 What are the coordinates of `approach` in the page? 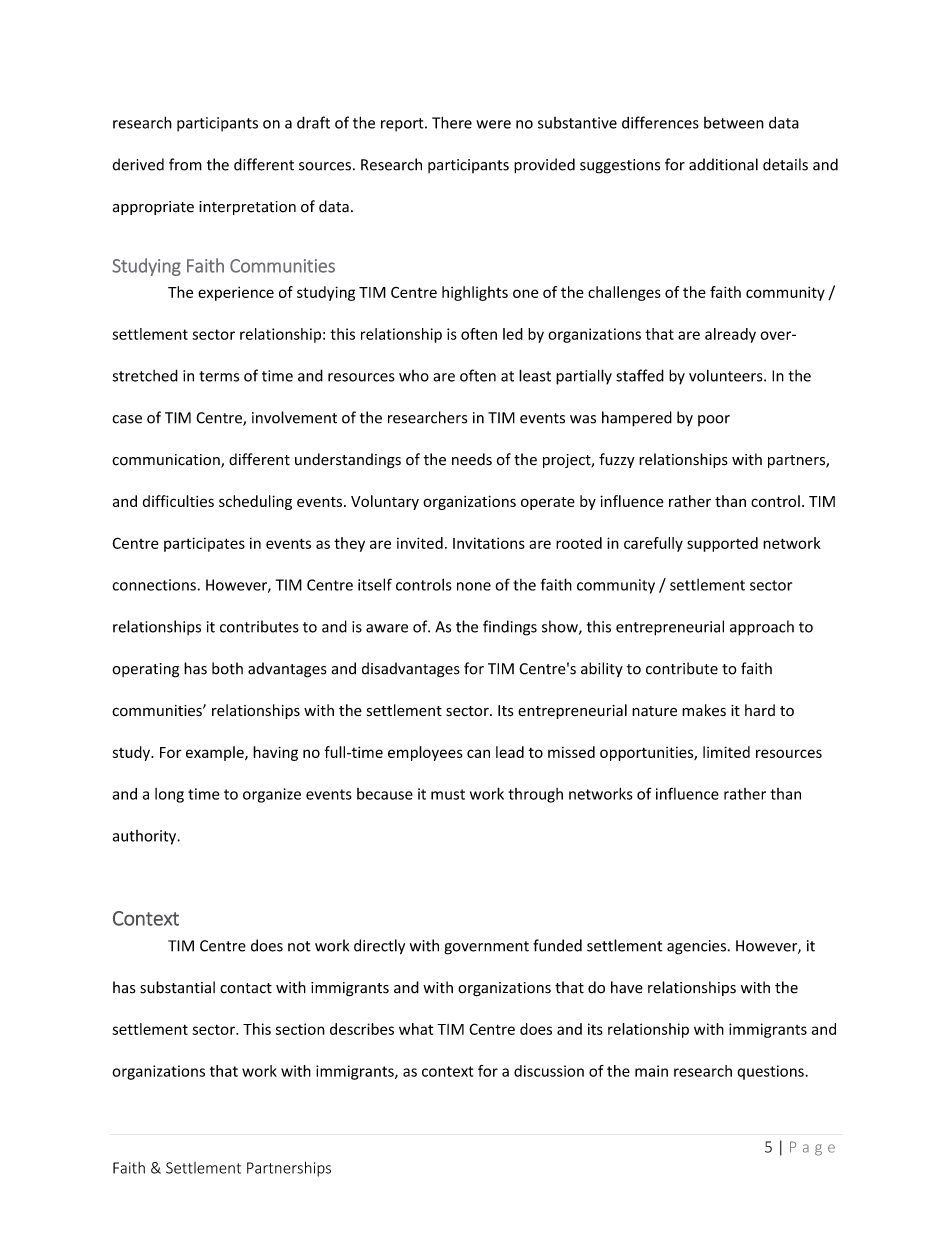 It's located at (762, 628).
